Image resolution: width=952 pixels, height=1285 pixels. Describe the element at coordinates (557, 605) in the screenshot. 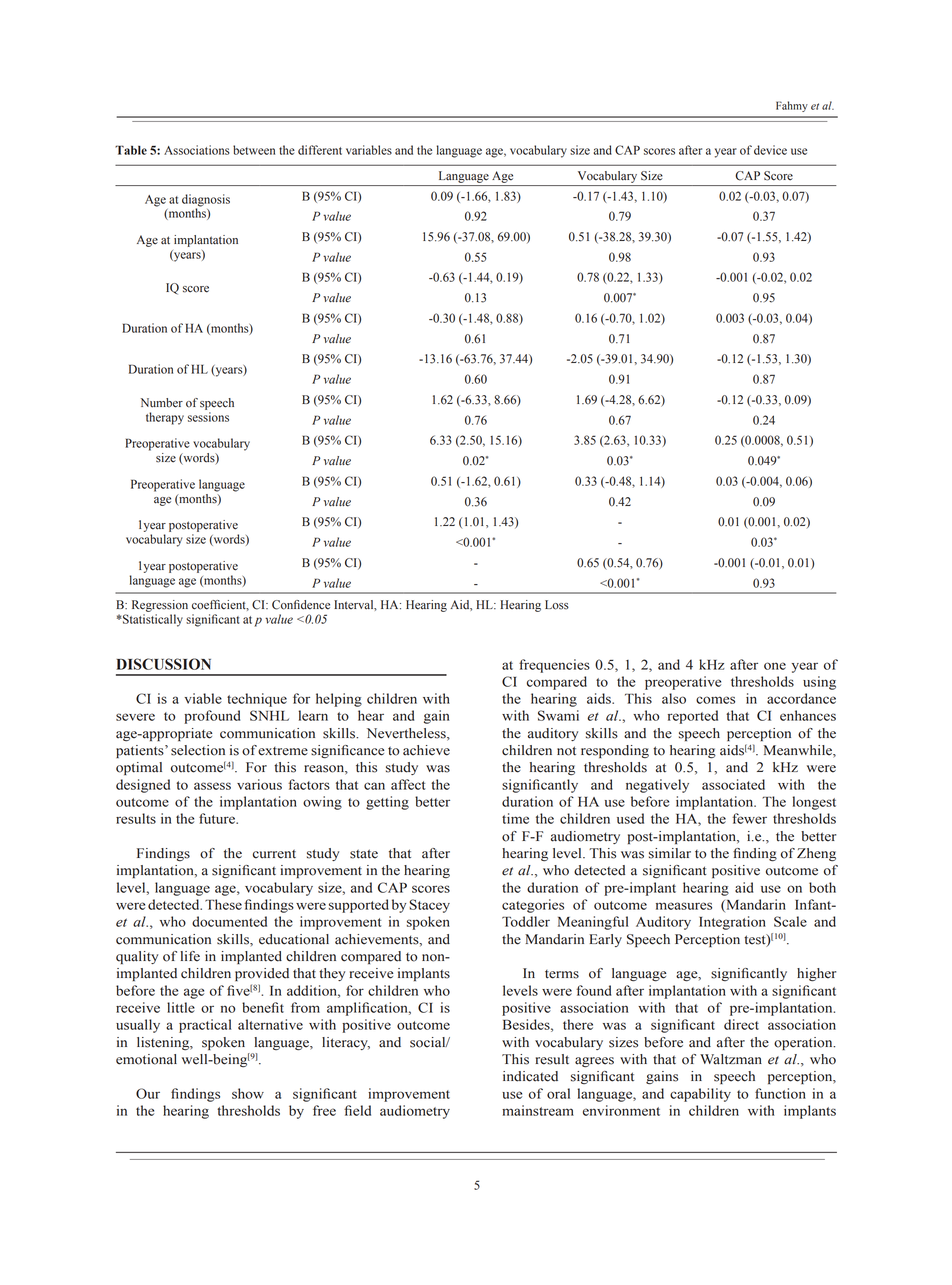

I see `Loss` at that location.
